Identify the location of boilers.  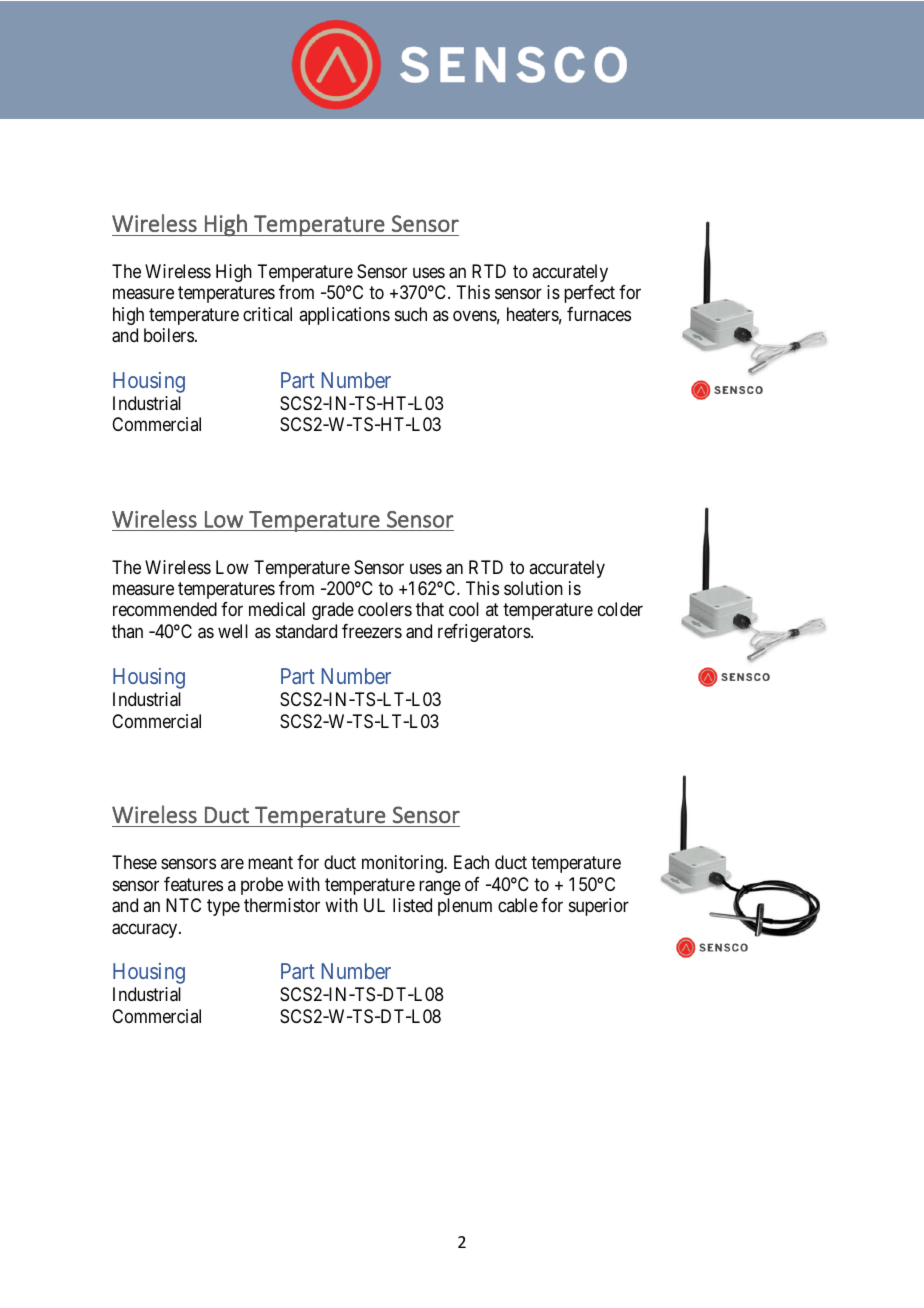
(169, 335).
